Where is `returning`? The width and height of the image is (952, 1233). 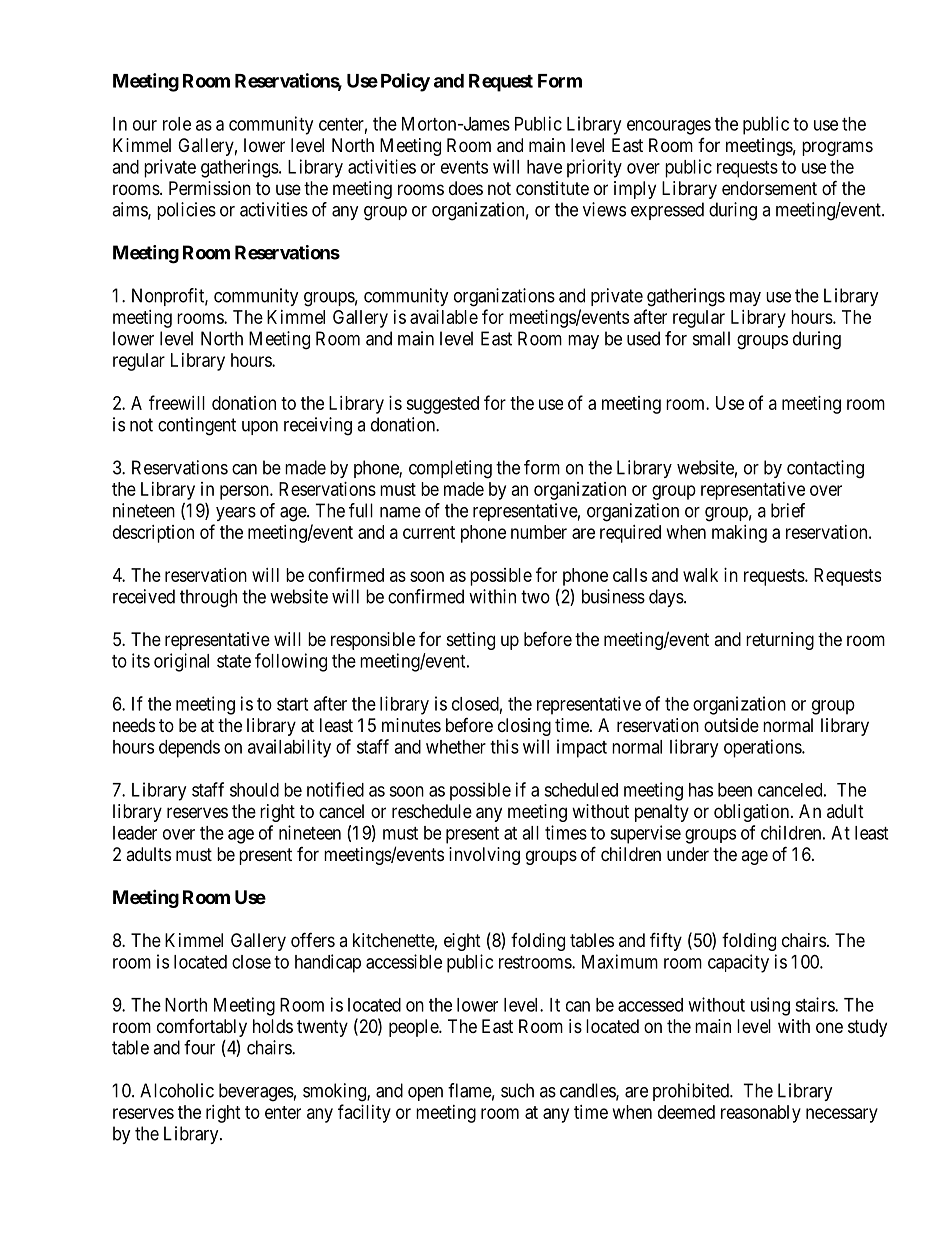 returning is located at coordinates (780, 641).
